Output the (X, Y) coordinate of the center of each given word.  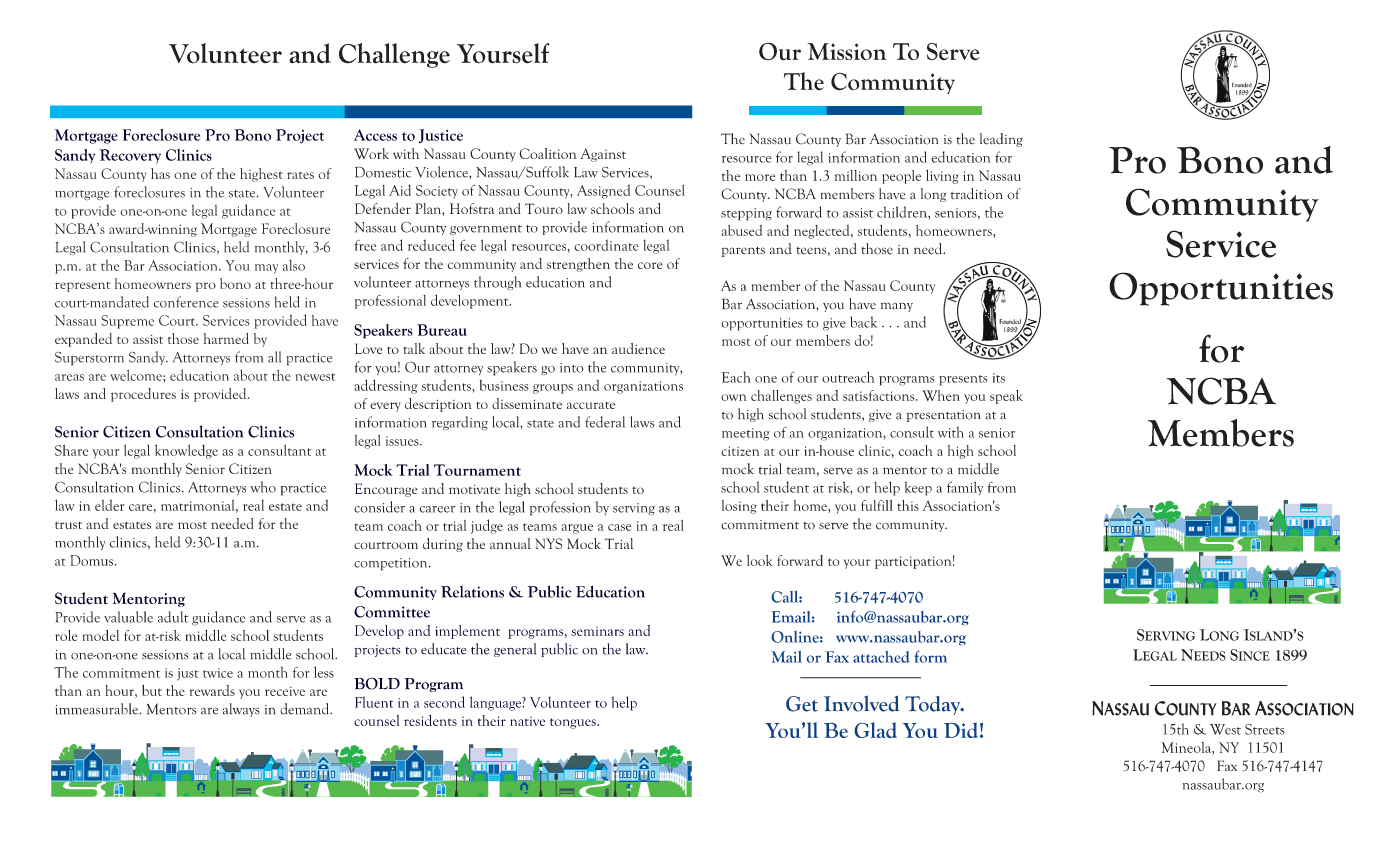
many (897, 307)
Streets (1265, 729)
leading (1001, 140)
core (650, 265)
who (263, 487)
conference (186, 302)
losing (739, 507)
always (241, 710)
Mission (847, 51)
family (965, 488)
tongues (574, 723)
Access (375, 135)
